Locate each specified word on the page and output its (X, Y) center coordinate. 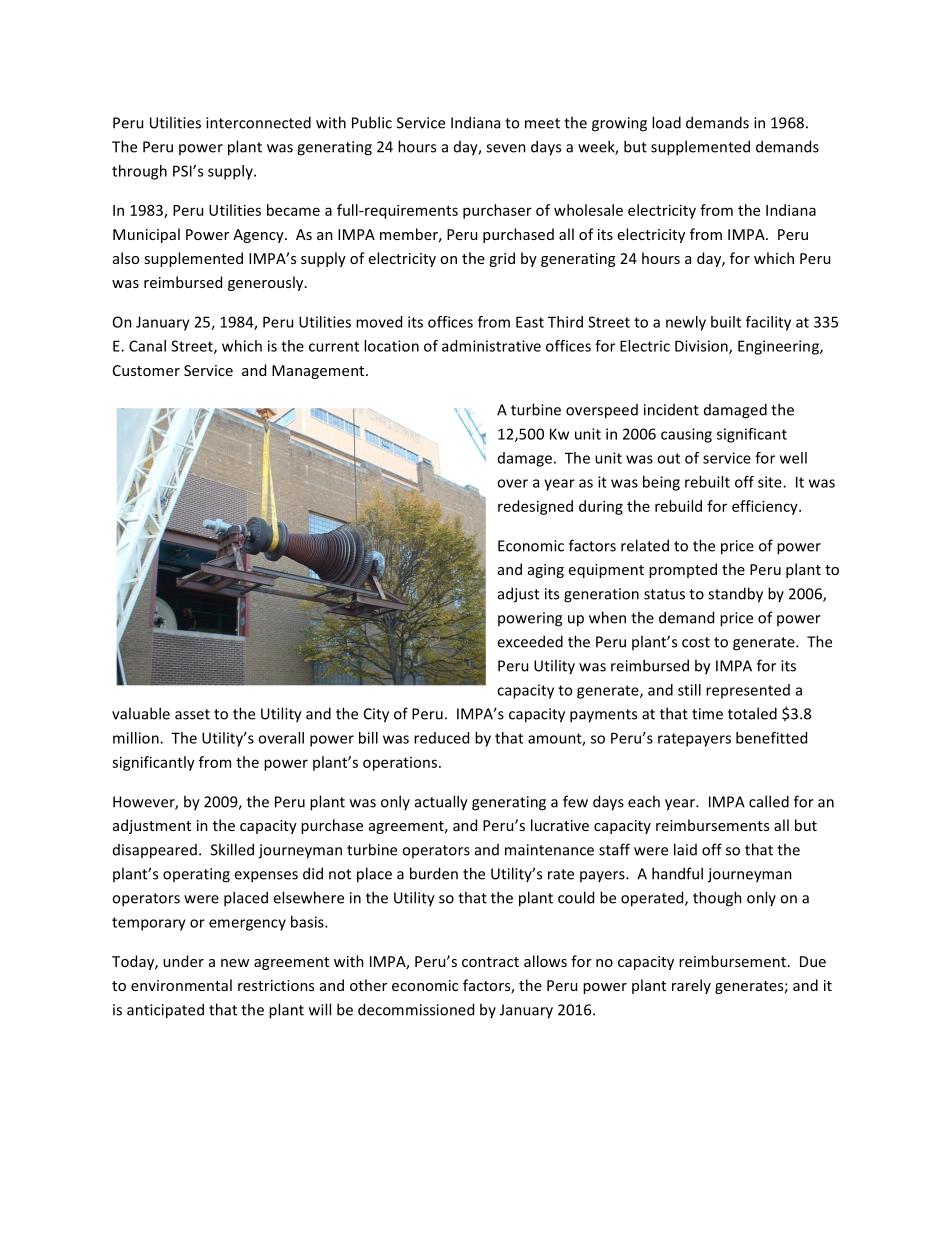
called (769, 801)
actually (441, 803)
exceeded (530, 641)
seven (506, 148)
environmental (181, 985)
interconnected (258, 122)
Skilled (232, 849)
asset (192, 714)
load (666, 122)
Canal (147, 346)
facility (768, 323)
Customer (146, 370)
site (771, 482)
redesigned (535, 507)
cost (696, 642)
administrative (491, 346)
